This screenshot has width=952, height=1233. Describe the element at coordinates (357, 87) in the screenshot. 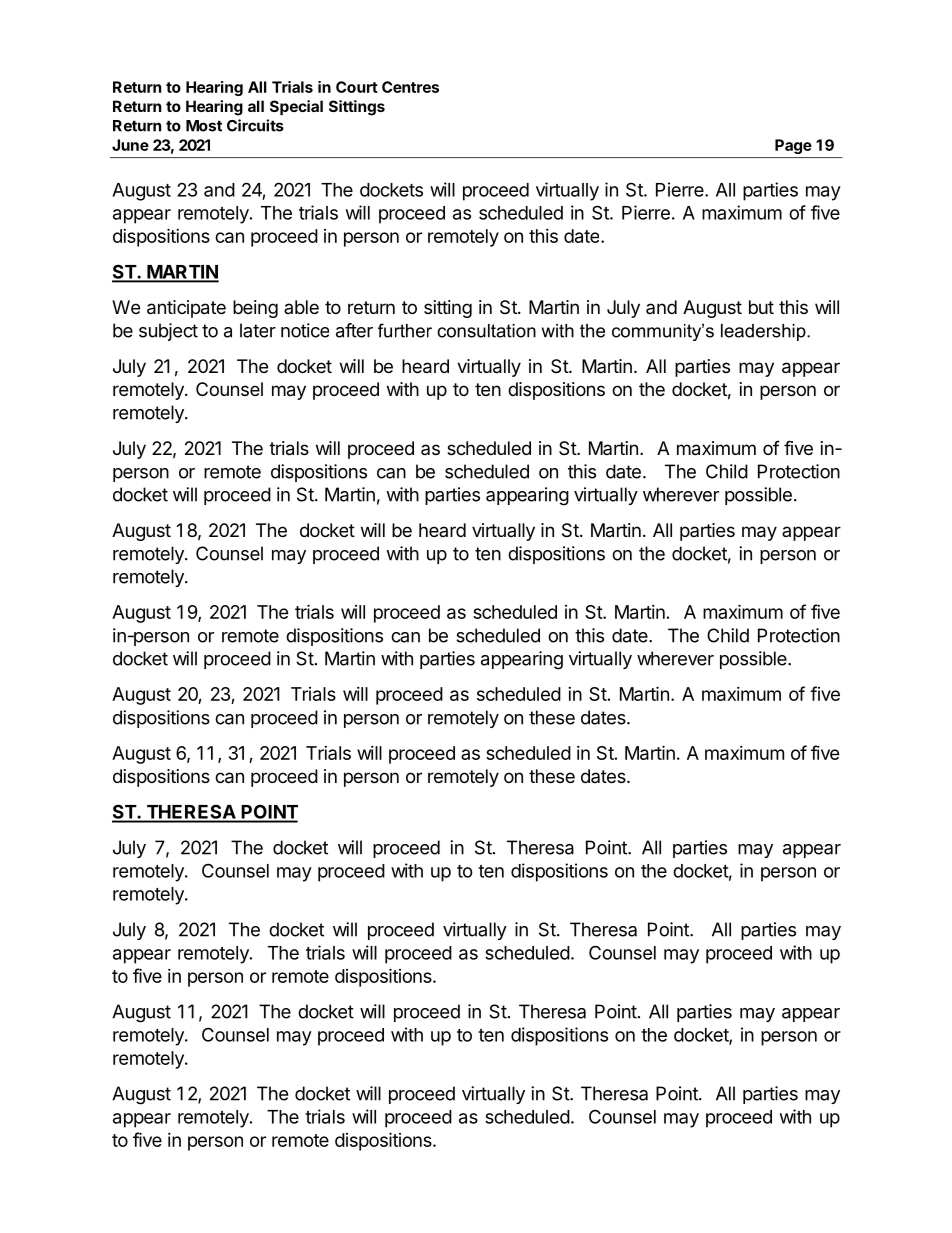

I see `Court` at that location.
